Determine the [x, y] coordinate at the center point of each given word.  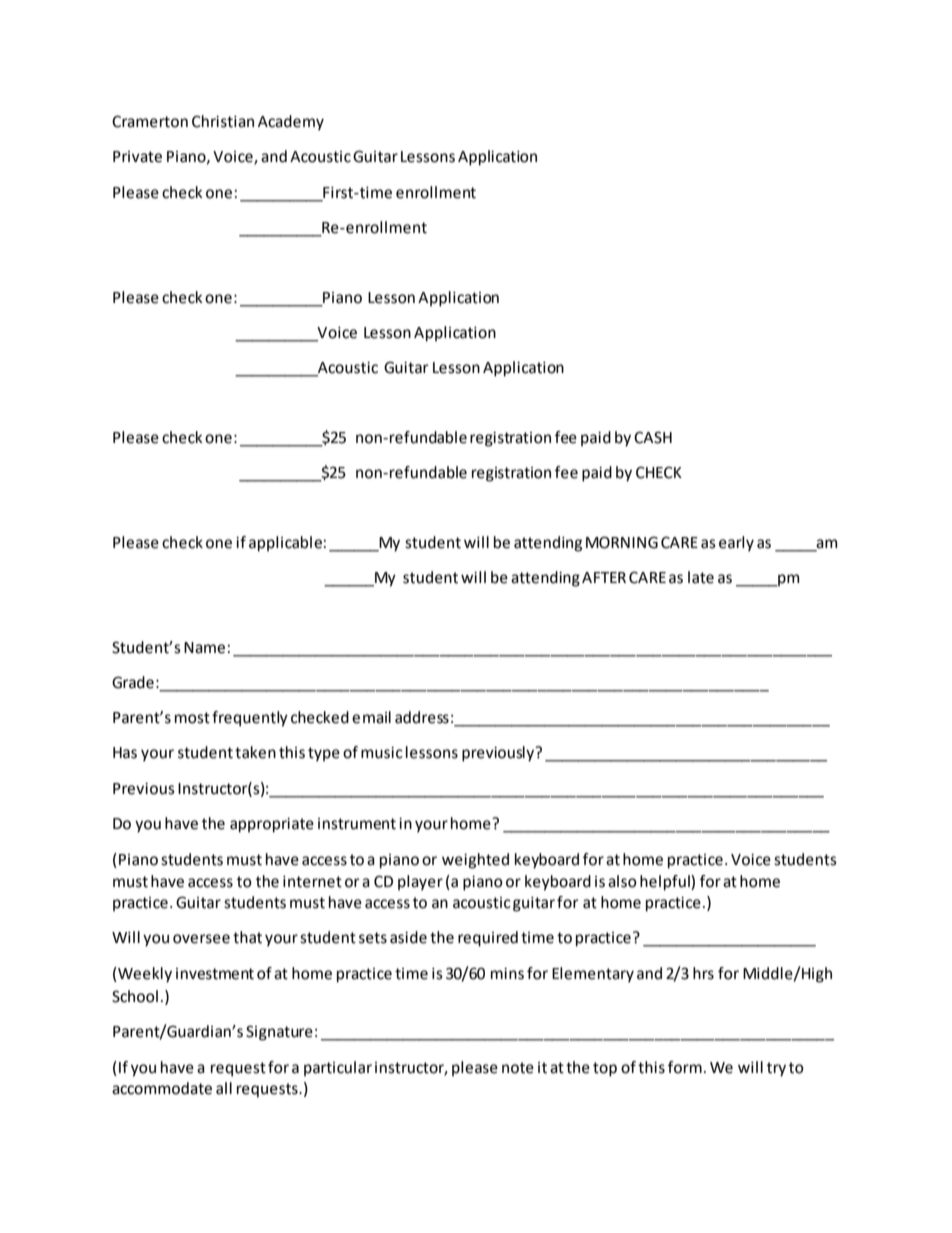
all [224, 1088]
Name [204, 648]
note [518, 1068]
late [701, 577]
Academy [291, 123]
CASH [653, 437]
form [685, 1067]
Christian [223, 121]
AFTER [604, 577]
